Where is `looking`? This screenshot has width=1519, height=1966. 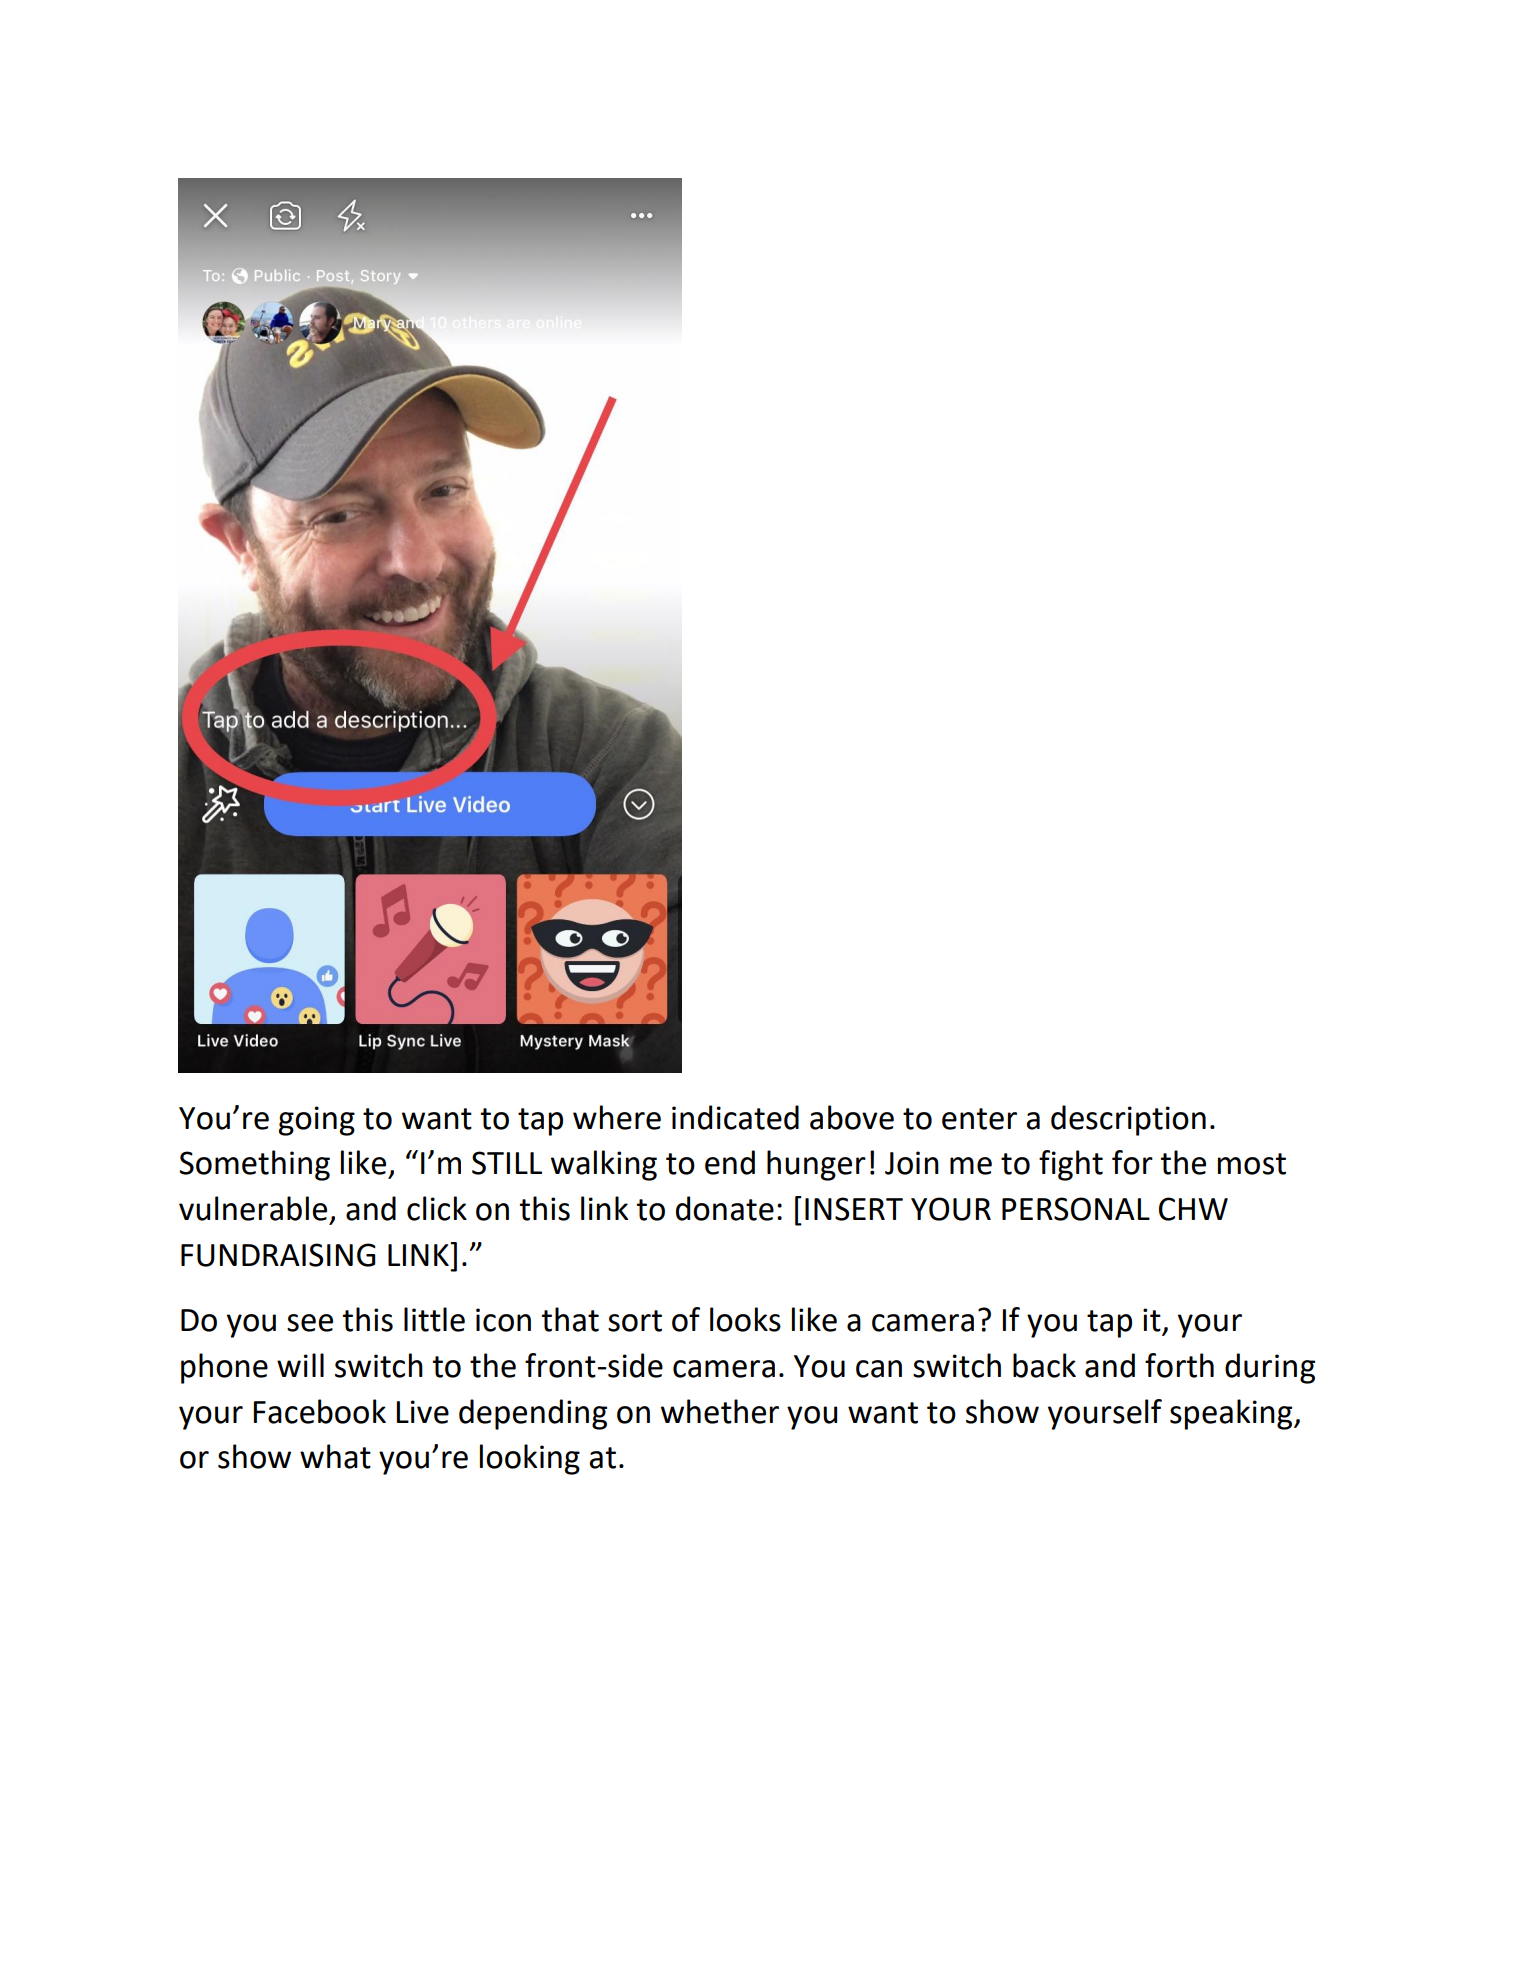 looking is located at coordinates (530, 1459).
